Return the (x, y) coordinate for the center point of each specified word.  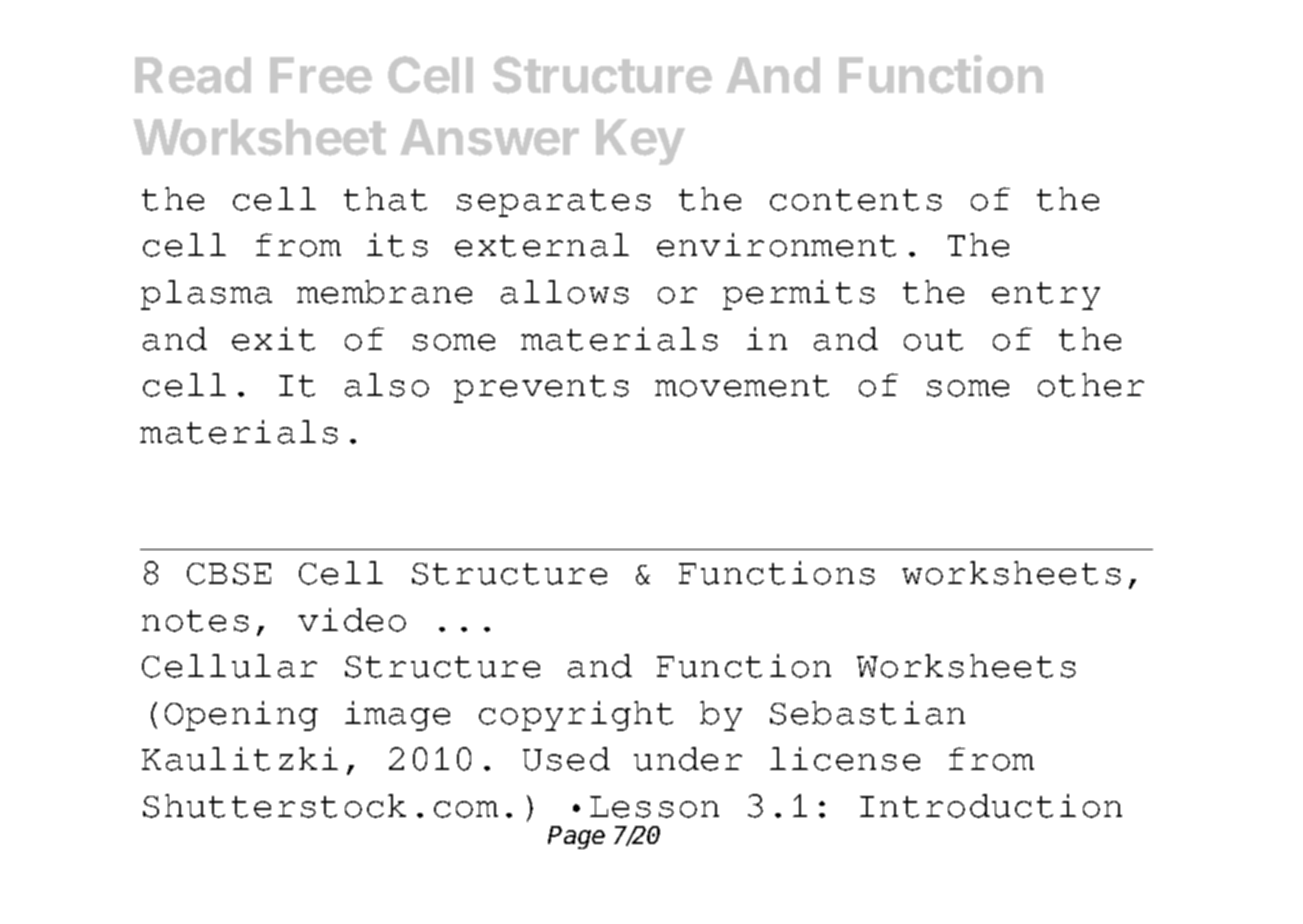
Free (321, 75)
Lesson (654, 807)
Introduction (991, 806)
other (1091, 385)
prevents (541, 389)
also (387, 385)
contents (856, 200)
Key (640, 142)
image (397, 716)
